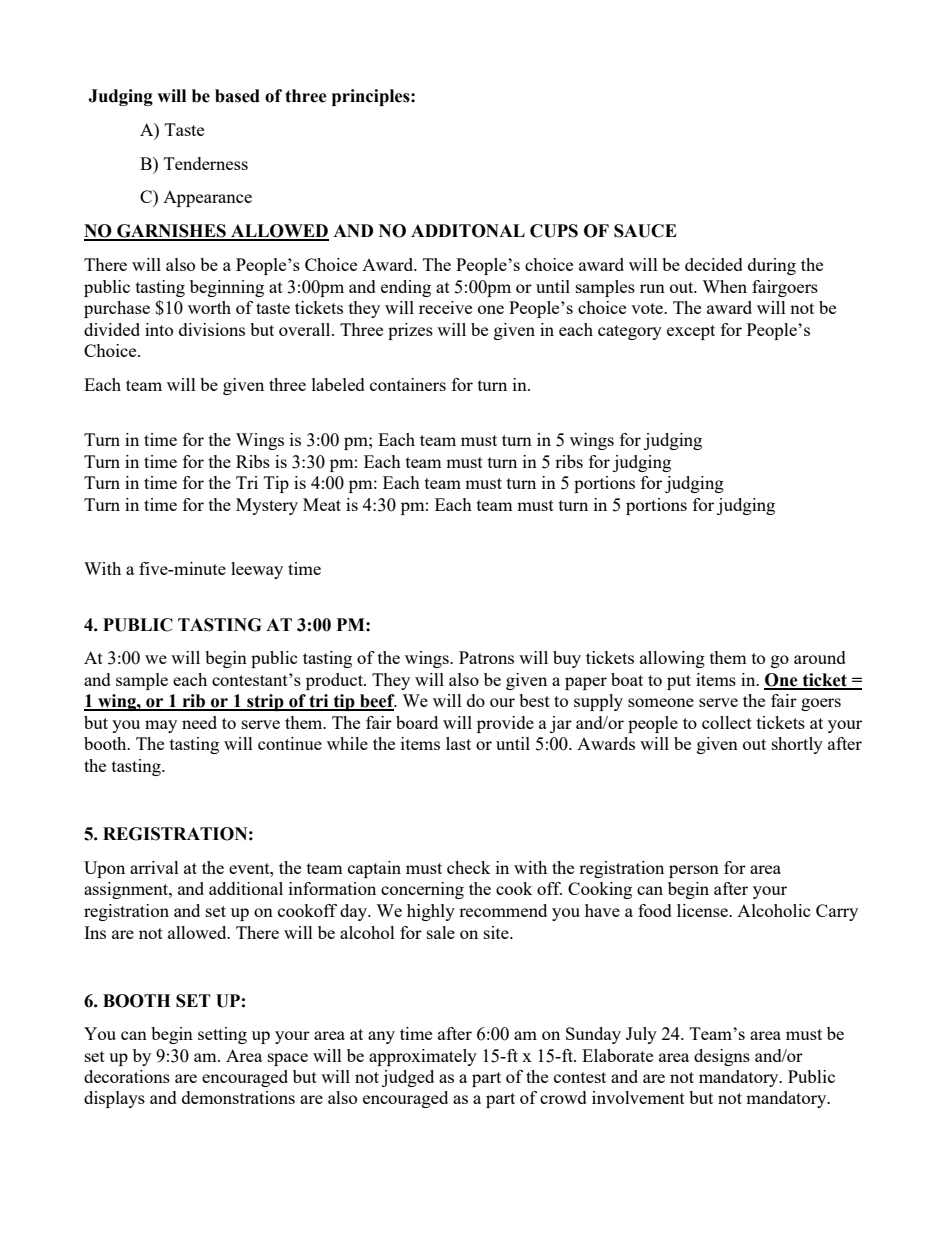 The image size is (952, 1233). What do you see at coordinates (722, 1057) in the page?
I see `designs` at bounding box center [722, 1057].
